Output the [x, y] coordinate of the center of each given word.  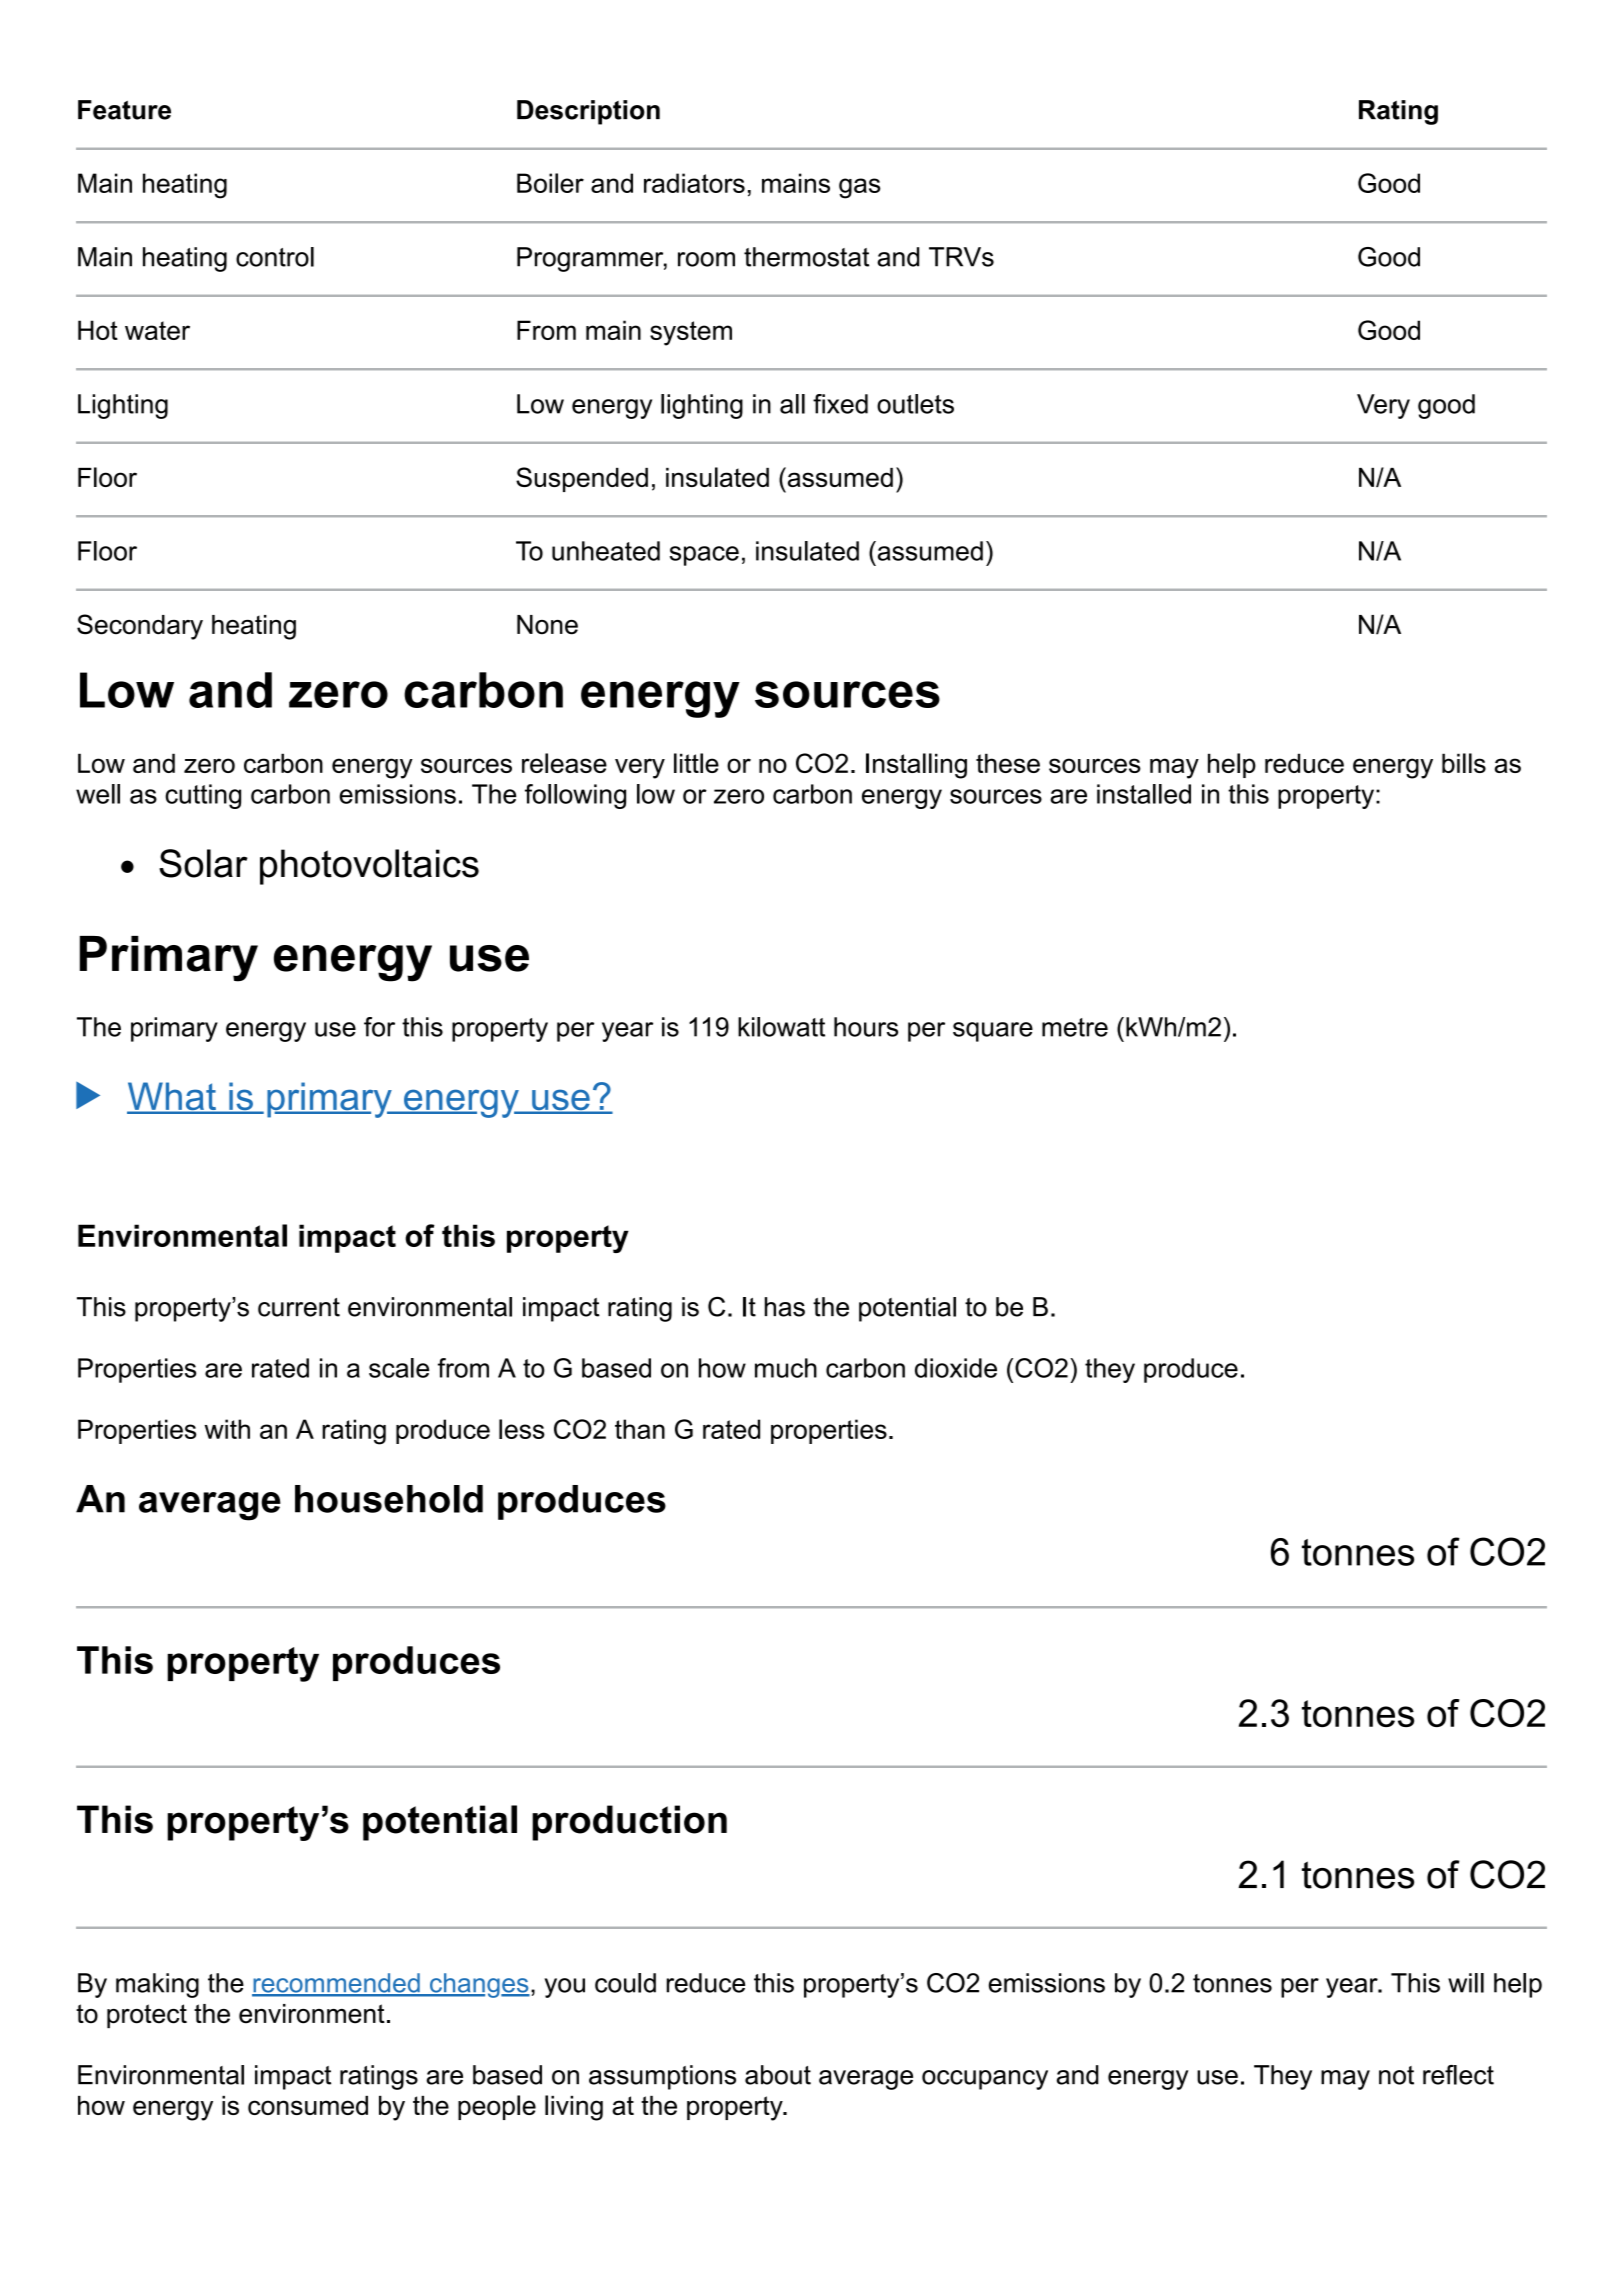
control [275, 257]
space [704, 556]
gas [860, 188]
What [172, 1097]
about [778, 2075]
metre [1075, 1027]
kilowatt [781, 1027]
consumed [308, 2105]
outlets [915, 404]
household [389, 1499]
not [1396, 2075]
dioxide [956, 1368]
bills [1464, 763]
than [640, 1429]
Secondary [140, 627]
